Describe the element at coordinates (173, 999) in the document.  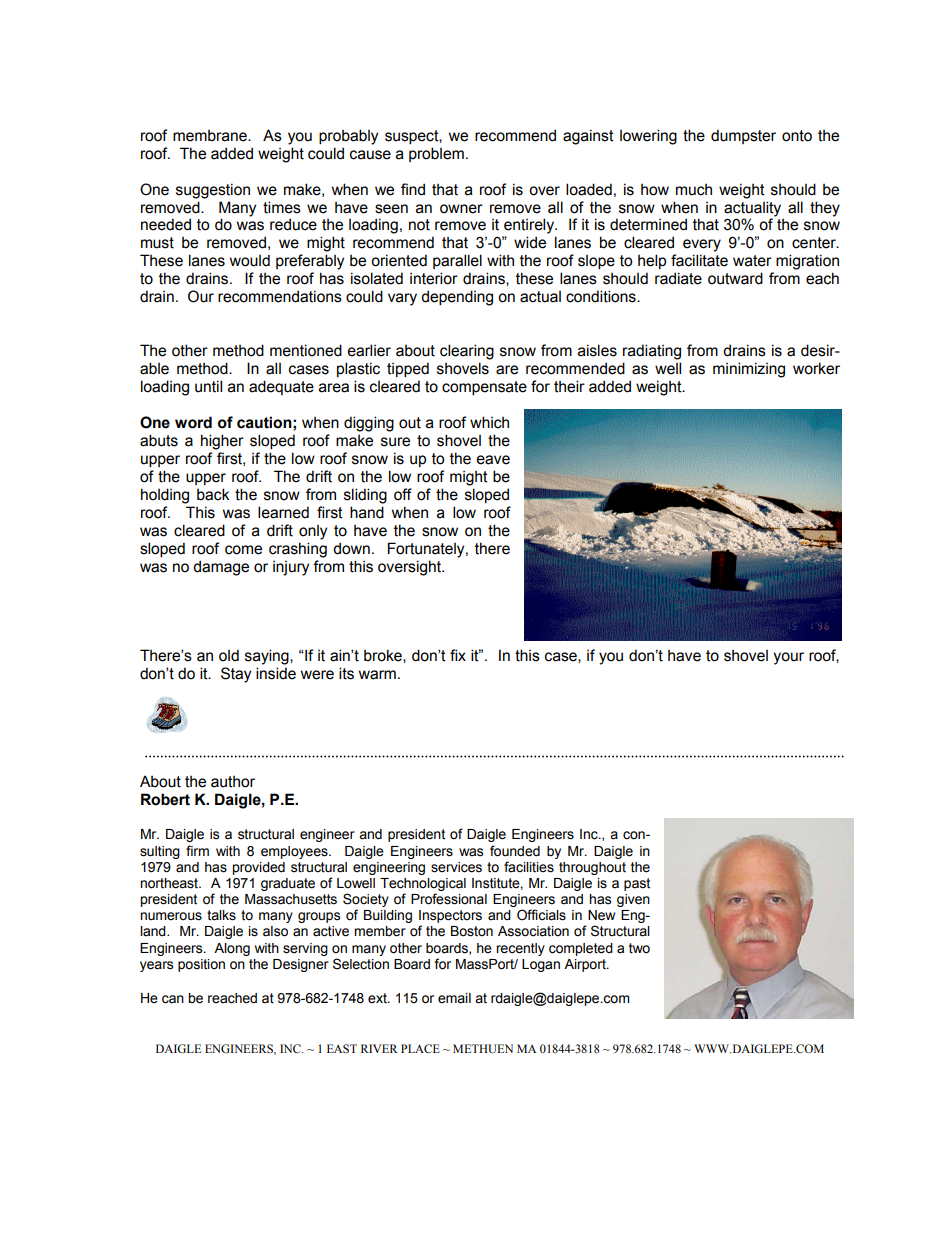
I see `can` at that location.
